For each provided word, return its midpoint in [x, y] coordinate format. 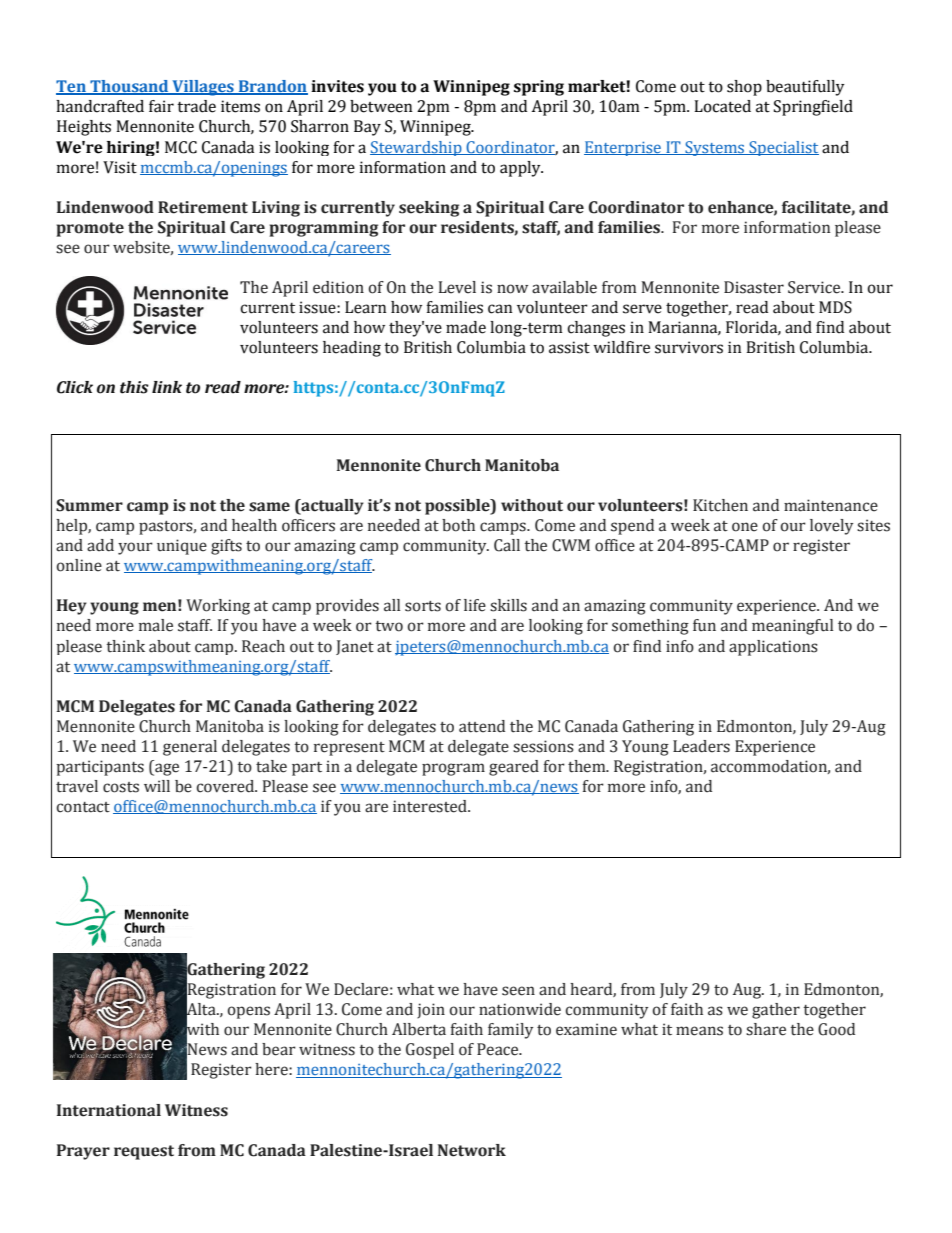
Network [472, 1150]
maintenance [831, 505]
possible [458, 507]
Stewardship [417, 148]
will [157, 786]
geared [514, 768]
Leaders [701, 746]
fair [161, 106]
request [144, 1152]
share [766, 1029]
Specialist [783, 148]
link [167, 387]
